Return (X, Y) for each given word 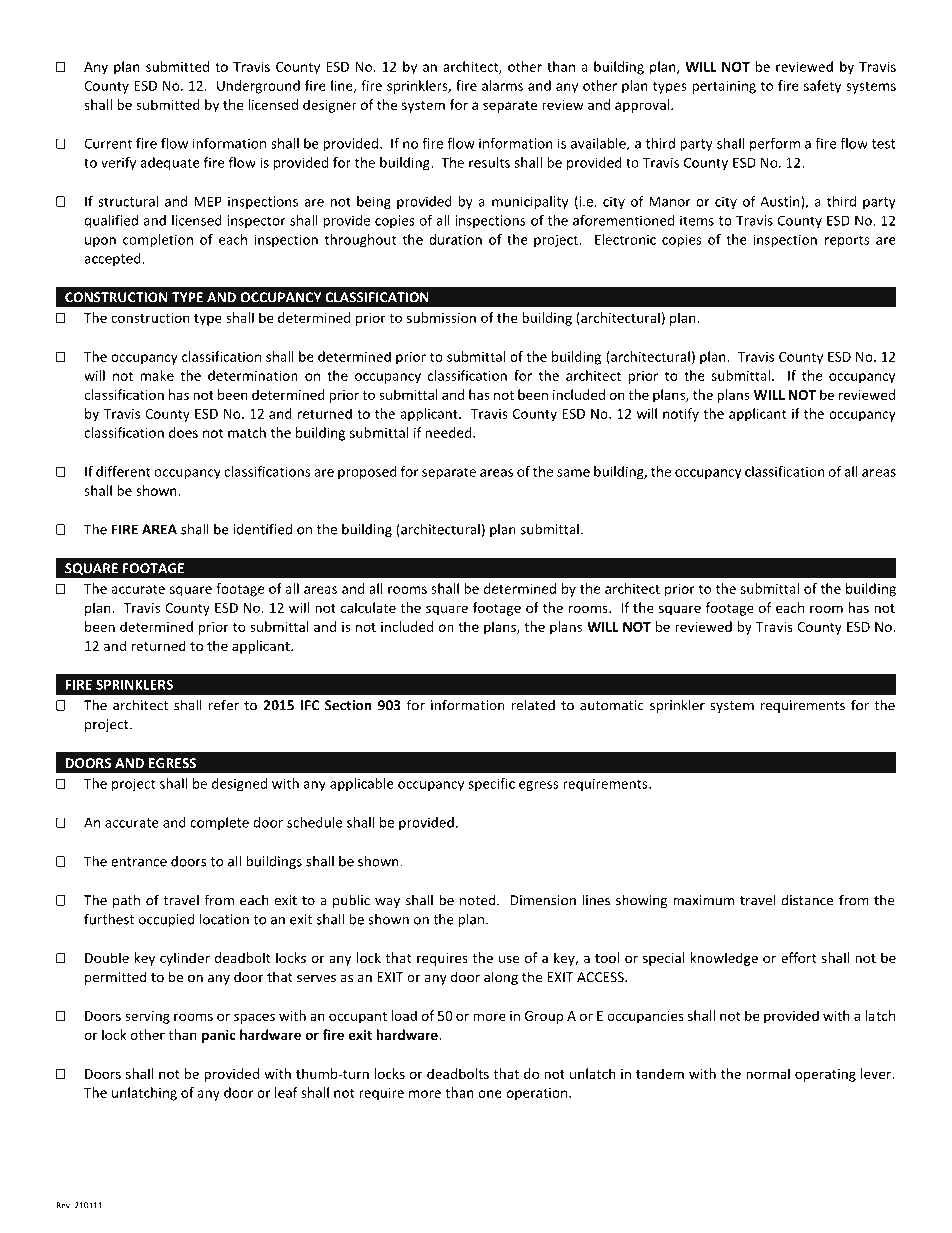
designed (239, 785)
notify (681, 415)
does (183, 432)
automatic (612, 705)
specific (491, 785)
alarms (502, 85)
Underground (258, 87)
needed (449, 432)
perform (775, 145)
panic (219, 1036)
